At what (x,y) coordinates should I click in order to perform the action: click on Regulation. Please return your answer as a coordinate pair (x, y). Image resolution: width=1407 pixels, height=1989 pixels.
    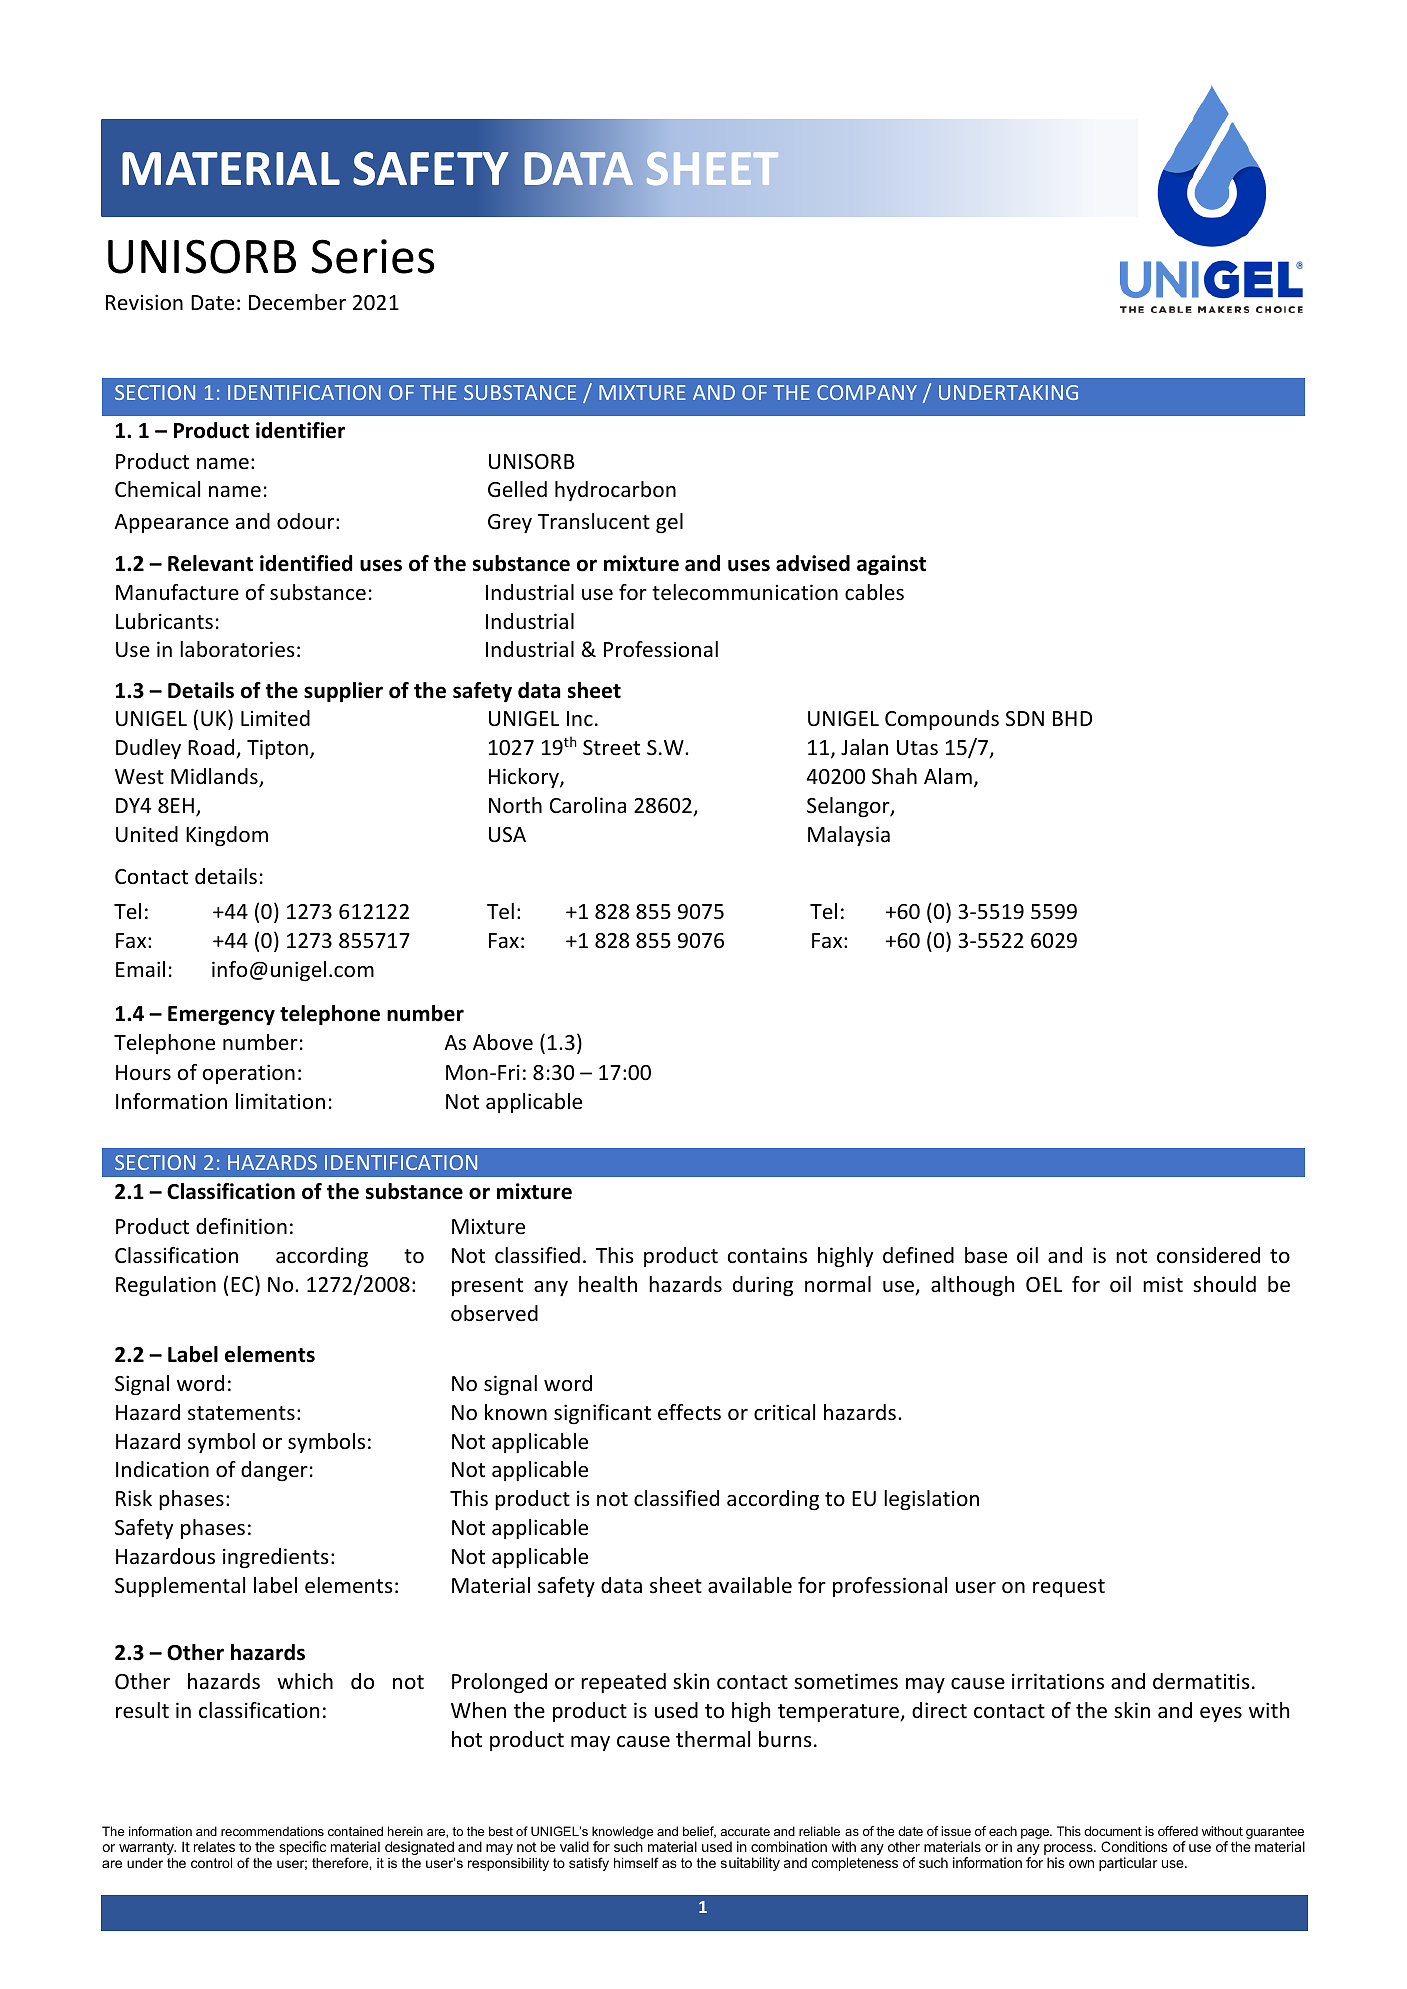
    Looking at the image, I should click on (166, 1286).
